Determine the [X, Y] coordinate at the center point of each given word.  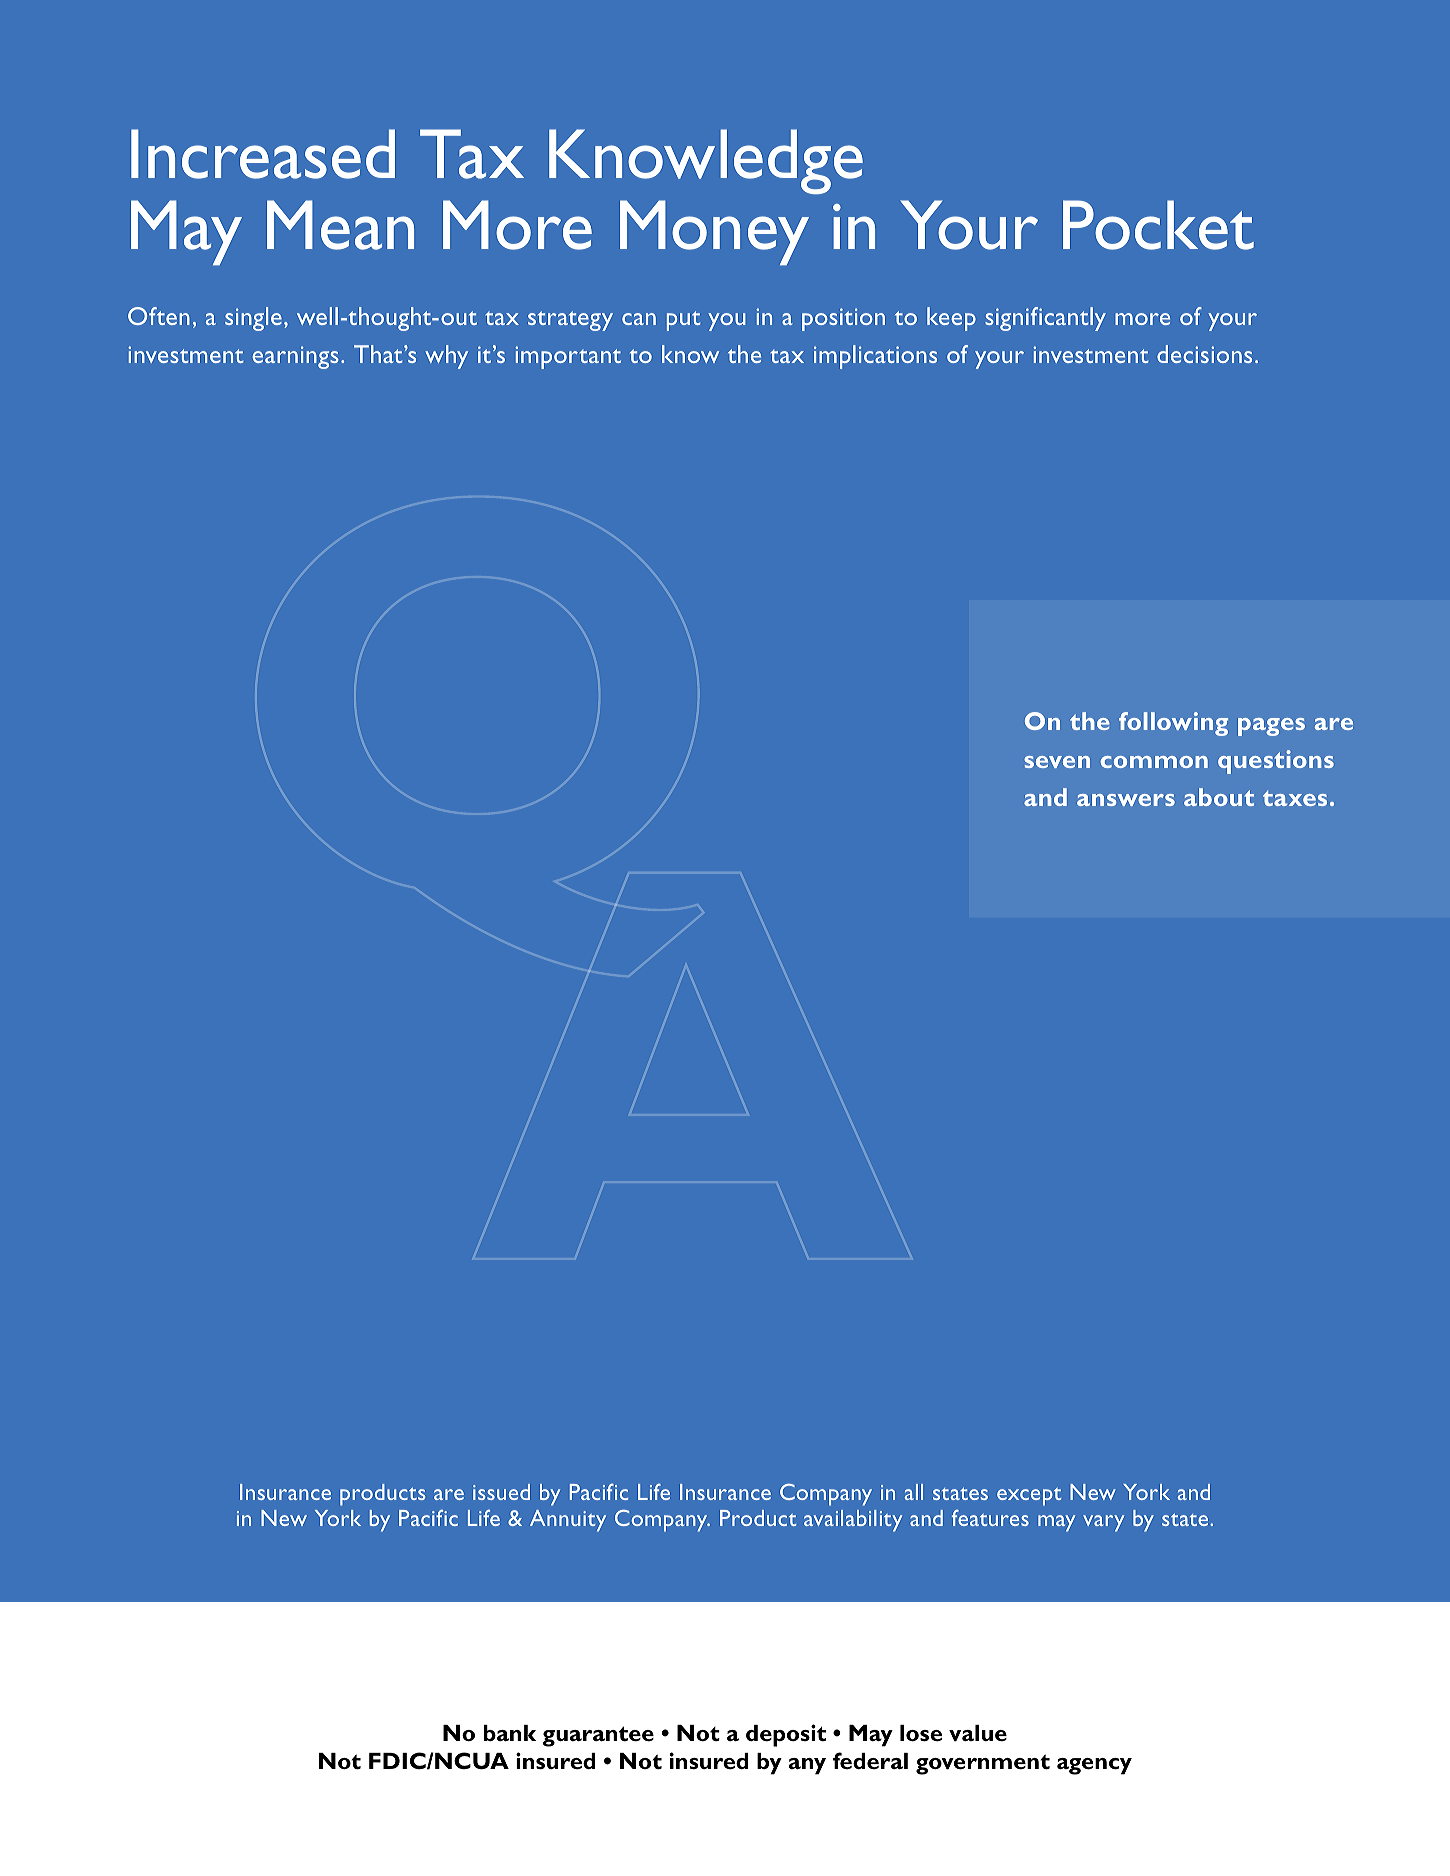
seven [1057, 762]
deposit [786, 1735]
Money [714, 232]
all [914, 1492]
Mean [340, 225]
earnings [295, 357]
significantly [1045, 319]
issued [501, 1492]
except [1029, 1497]
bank [510, 1733]
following [1173, 724]
